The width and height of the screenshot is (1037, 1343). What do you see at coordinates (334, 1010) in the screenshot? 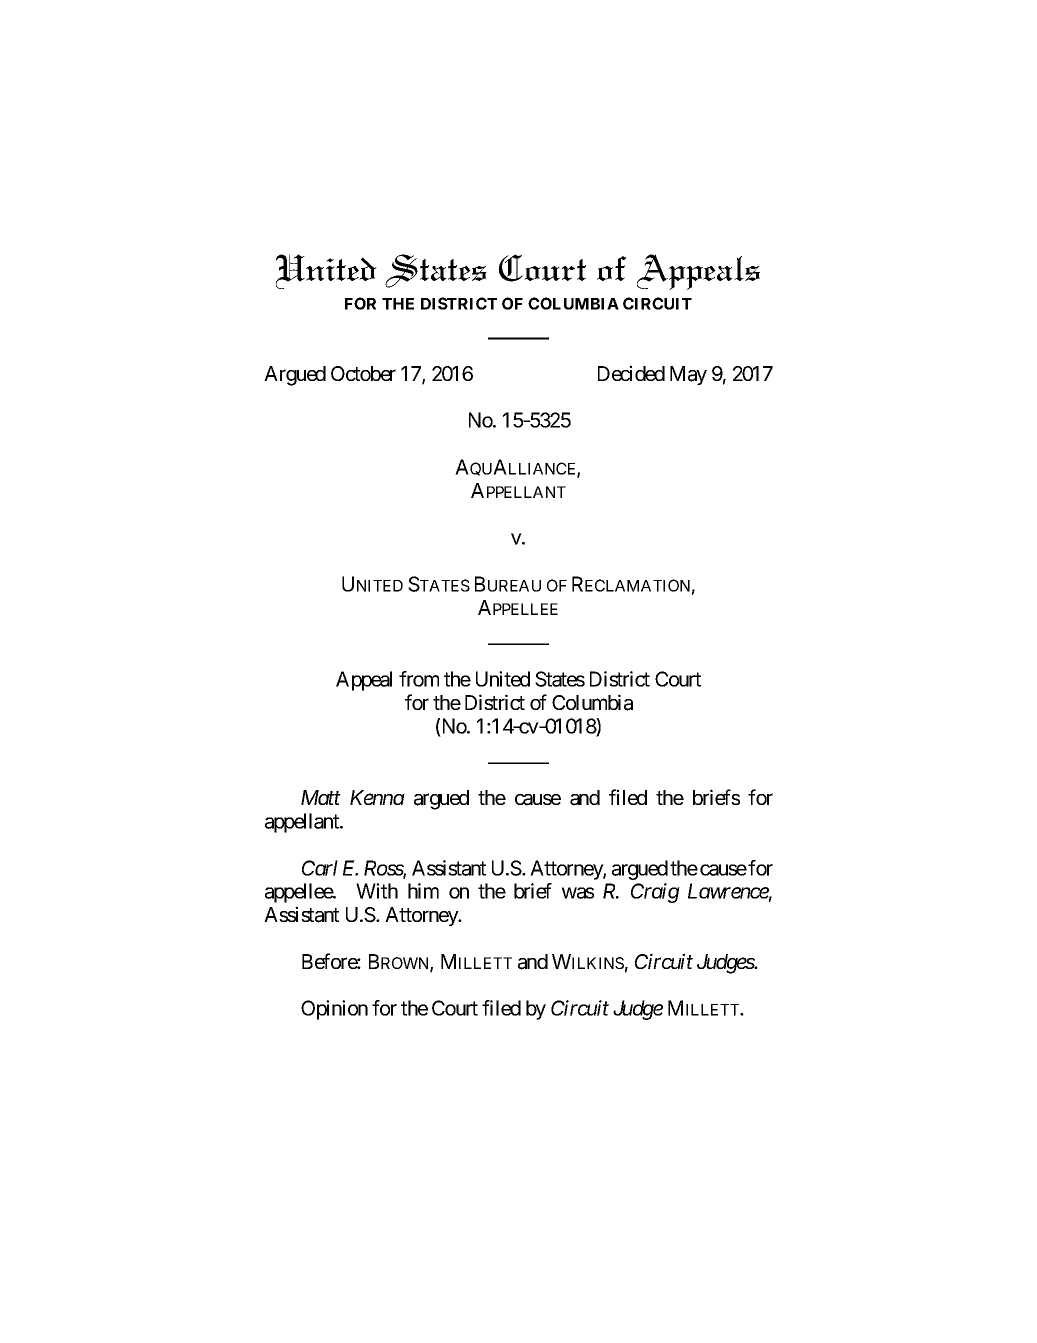
I see `Opinion` at bounding box center [334, 1010].
